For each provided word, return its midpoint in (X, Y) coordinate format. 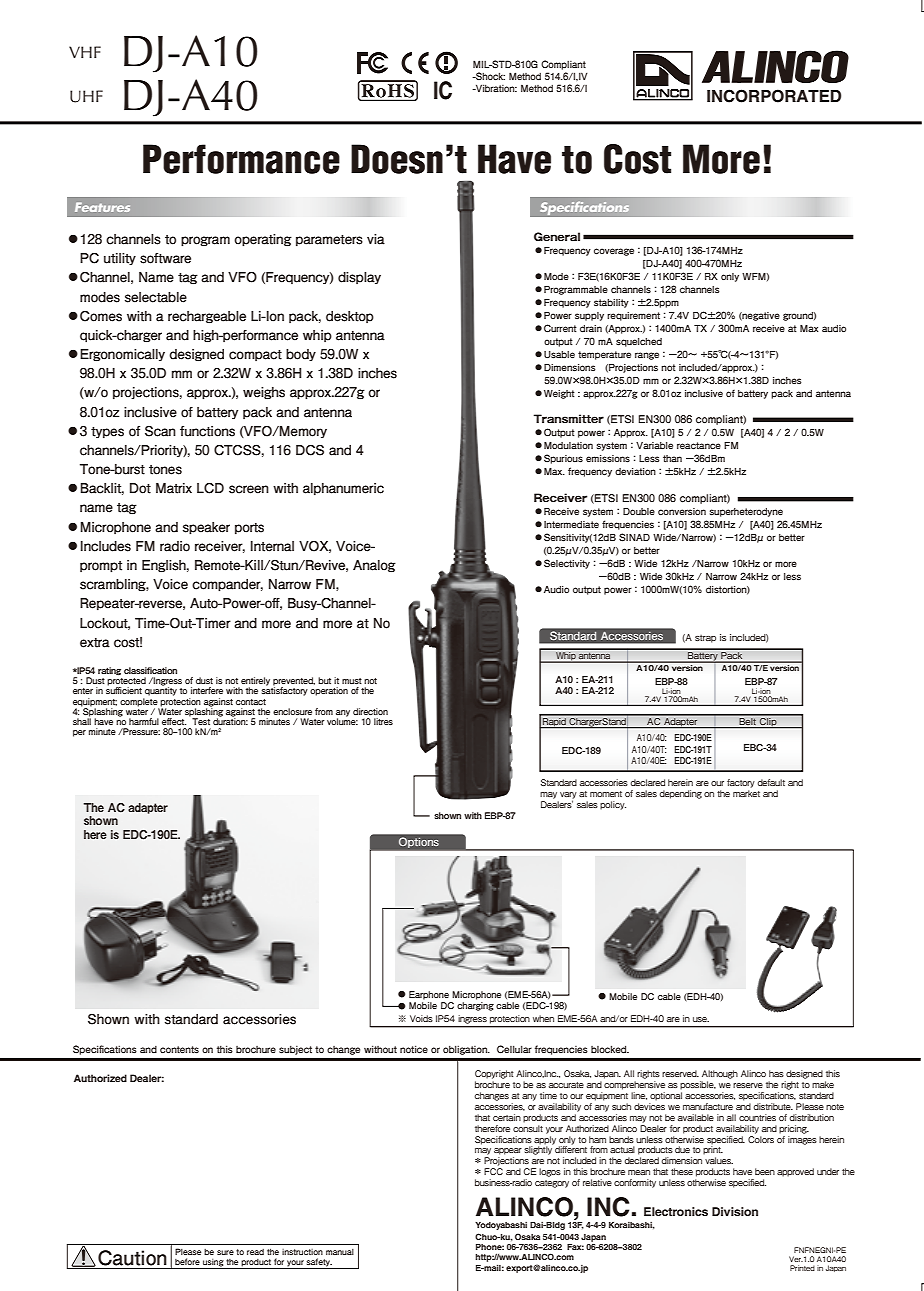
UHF (86, 96)
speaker (206, 528)
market (746, 793)
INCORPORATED (774, 96)
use (701, 1019)
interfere (207, 690)
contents (179, 1050)
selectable (156, 297)
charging (475, 1006)
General (557, 237)
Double (639, 511)
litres (383, 721)
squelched (639, 342)
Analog (374, 566)
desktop (350, 317)
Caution (132, 1258)
